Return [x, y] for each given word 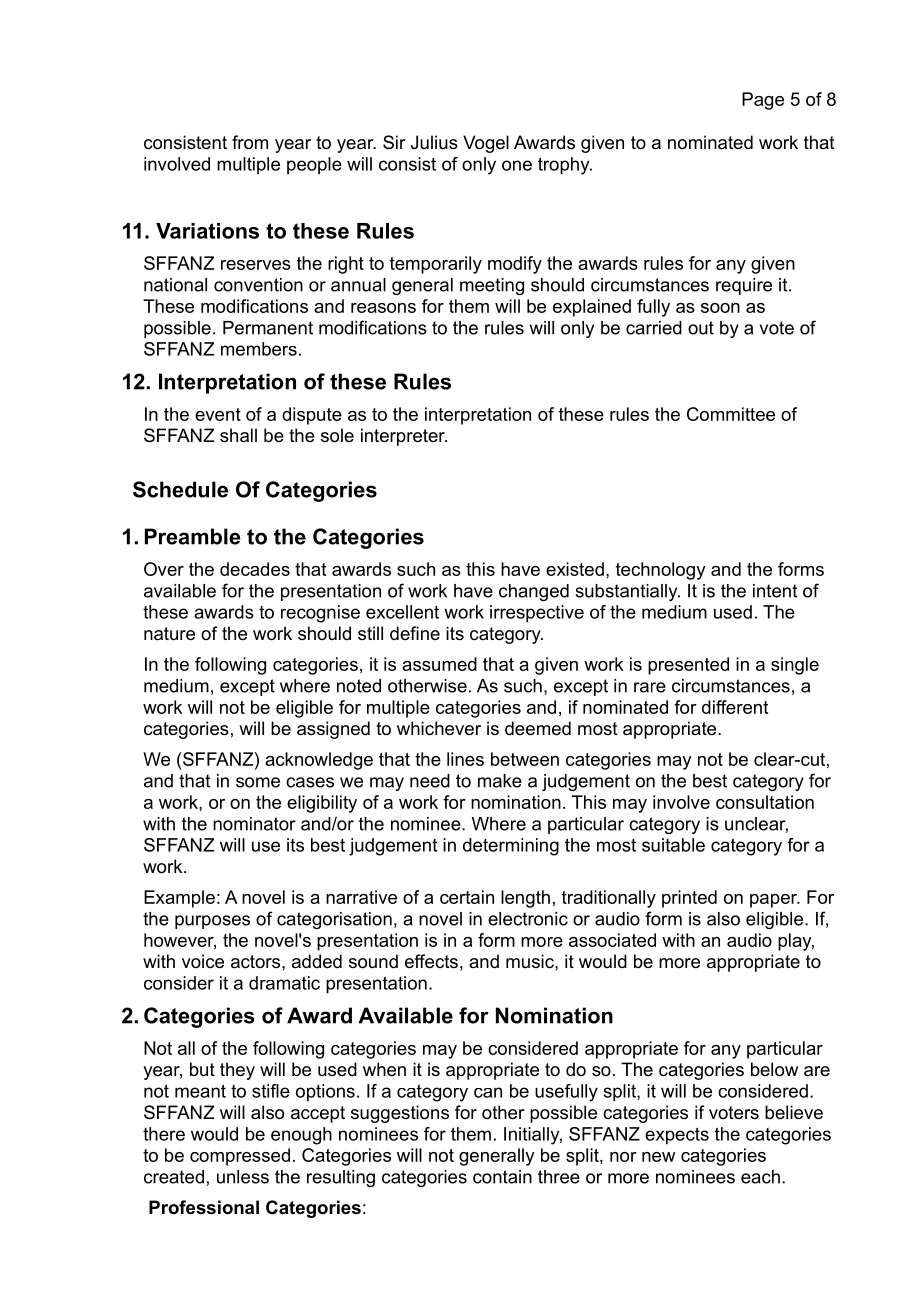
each [760, 1177]
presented [688, 666]
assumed [439, 664]
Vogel [486, 144]
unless [243, 1177]
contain [502, 1177]
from [250, 142]
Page [763, 101]
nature [169, 634]
